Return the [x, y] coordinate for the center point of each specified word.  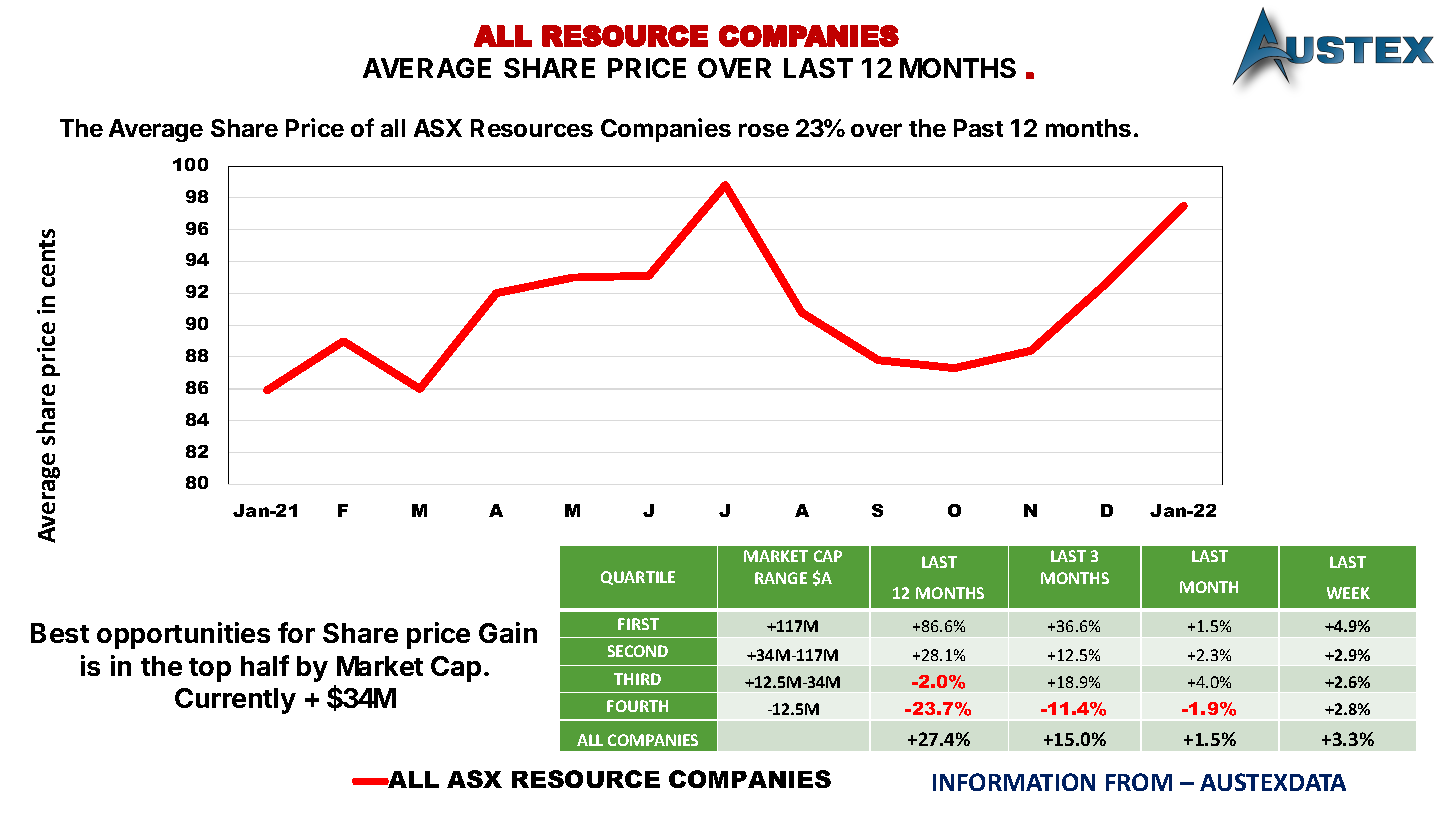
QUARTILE [638, 578]
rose [764, 130]
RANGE [781, 578]
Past [978, 128]
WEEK [1348, 593]
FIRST [638, 624]
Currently [235, 701]
